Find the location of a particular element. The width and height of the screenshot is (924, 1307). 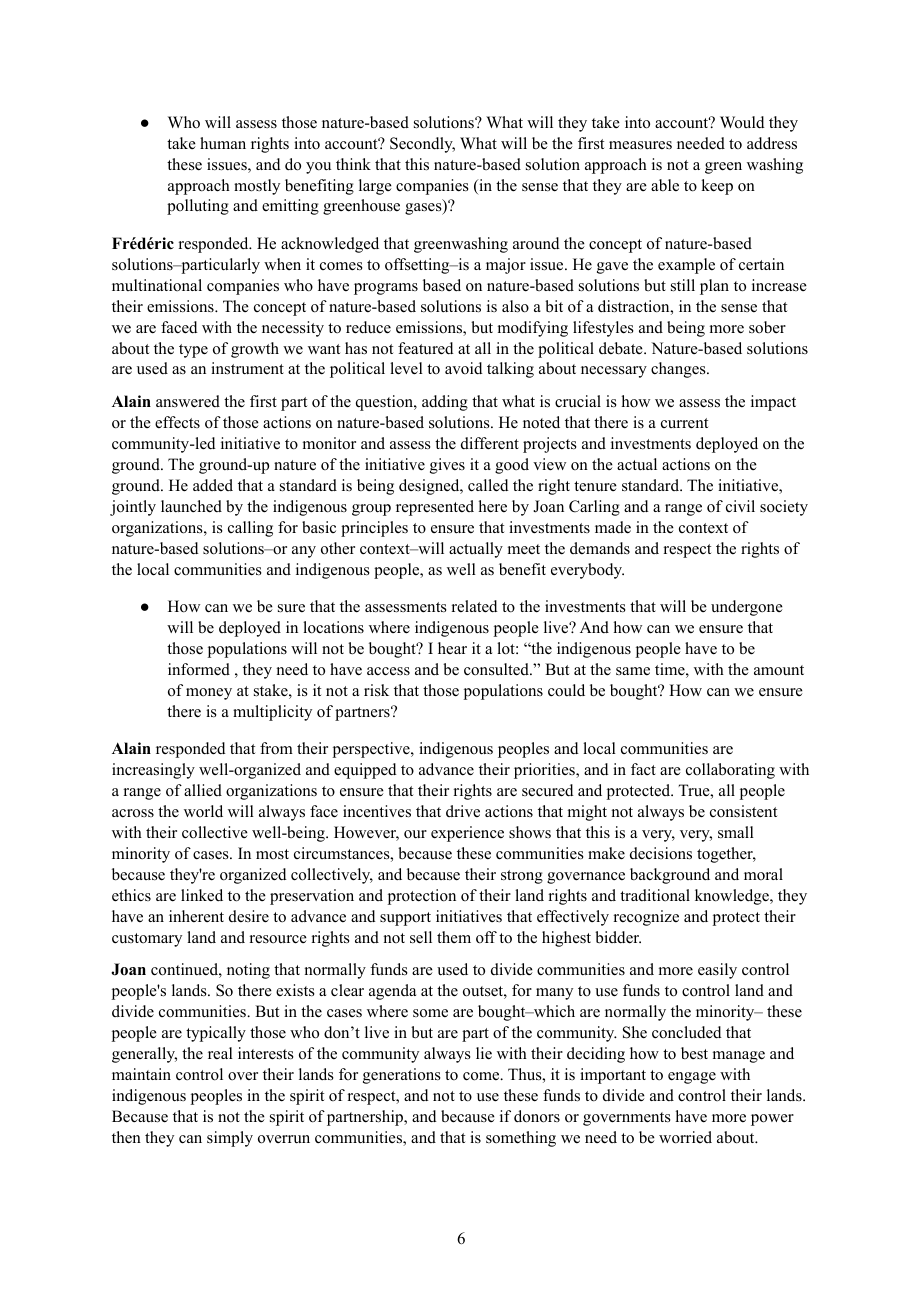

hear is located at coordinates (452, 648).
